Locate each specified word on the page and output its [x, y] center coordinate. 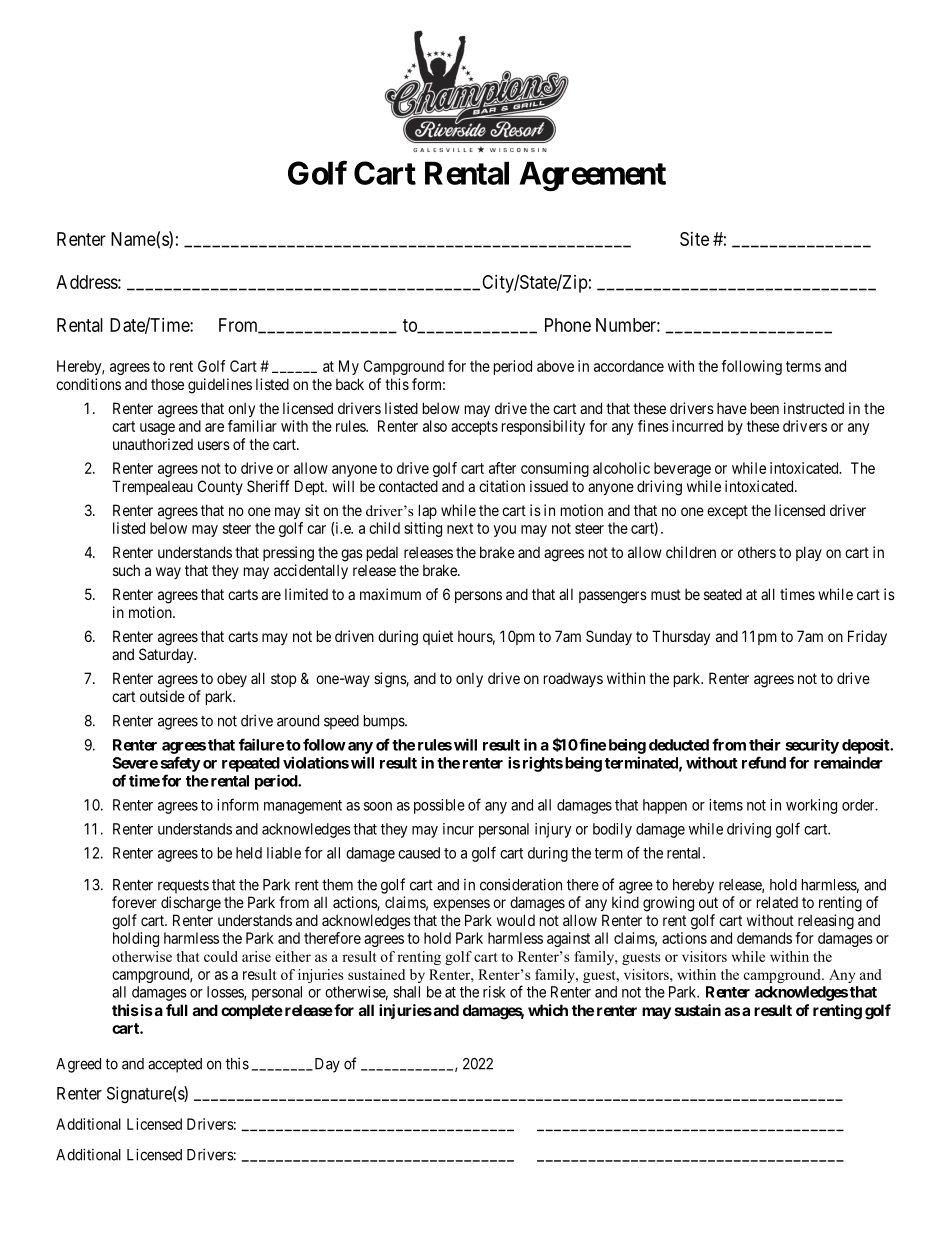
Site [694, 239]
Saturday [167, 655]
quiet [438, 637]
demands [764, 938]
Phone [568, 325]
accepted [175, 1065]
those [167, 384]
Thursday [681, 637]
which [548, 1010]
